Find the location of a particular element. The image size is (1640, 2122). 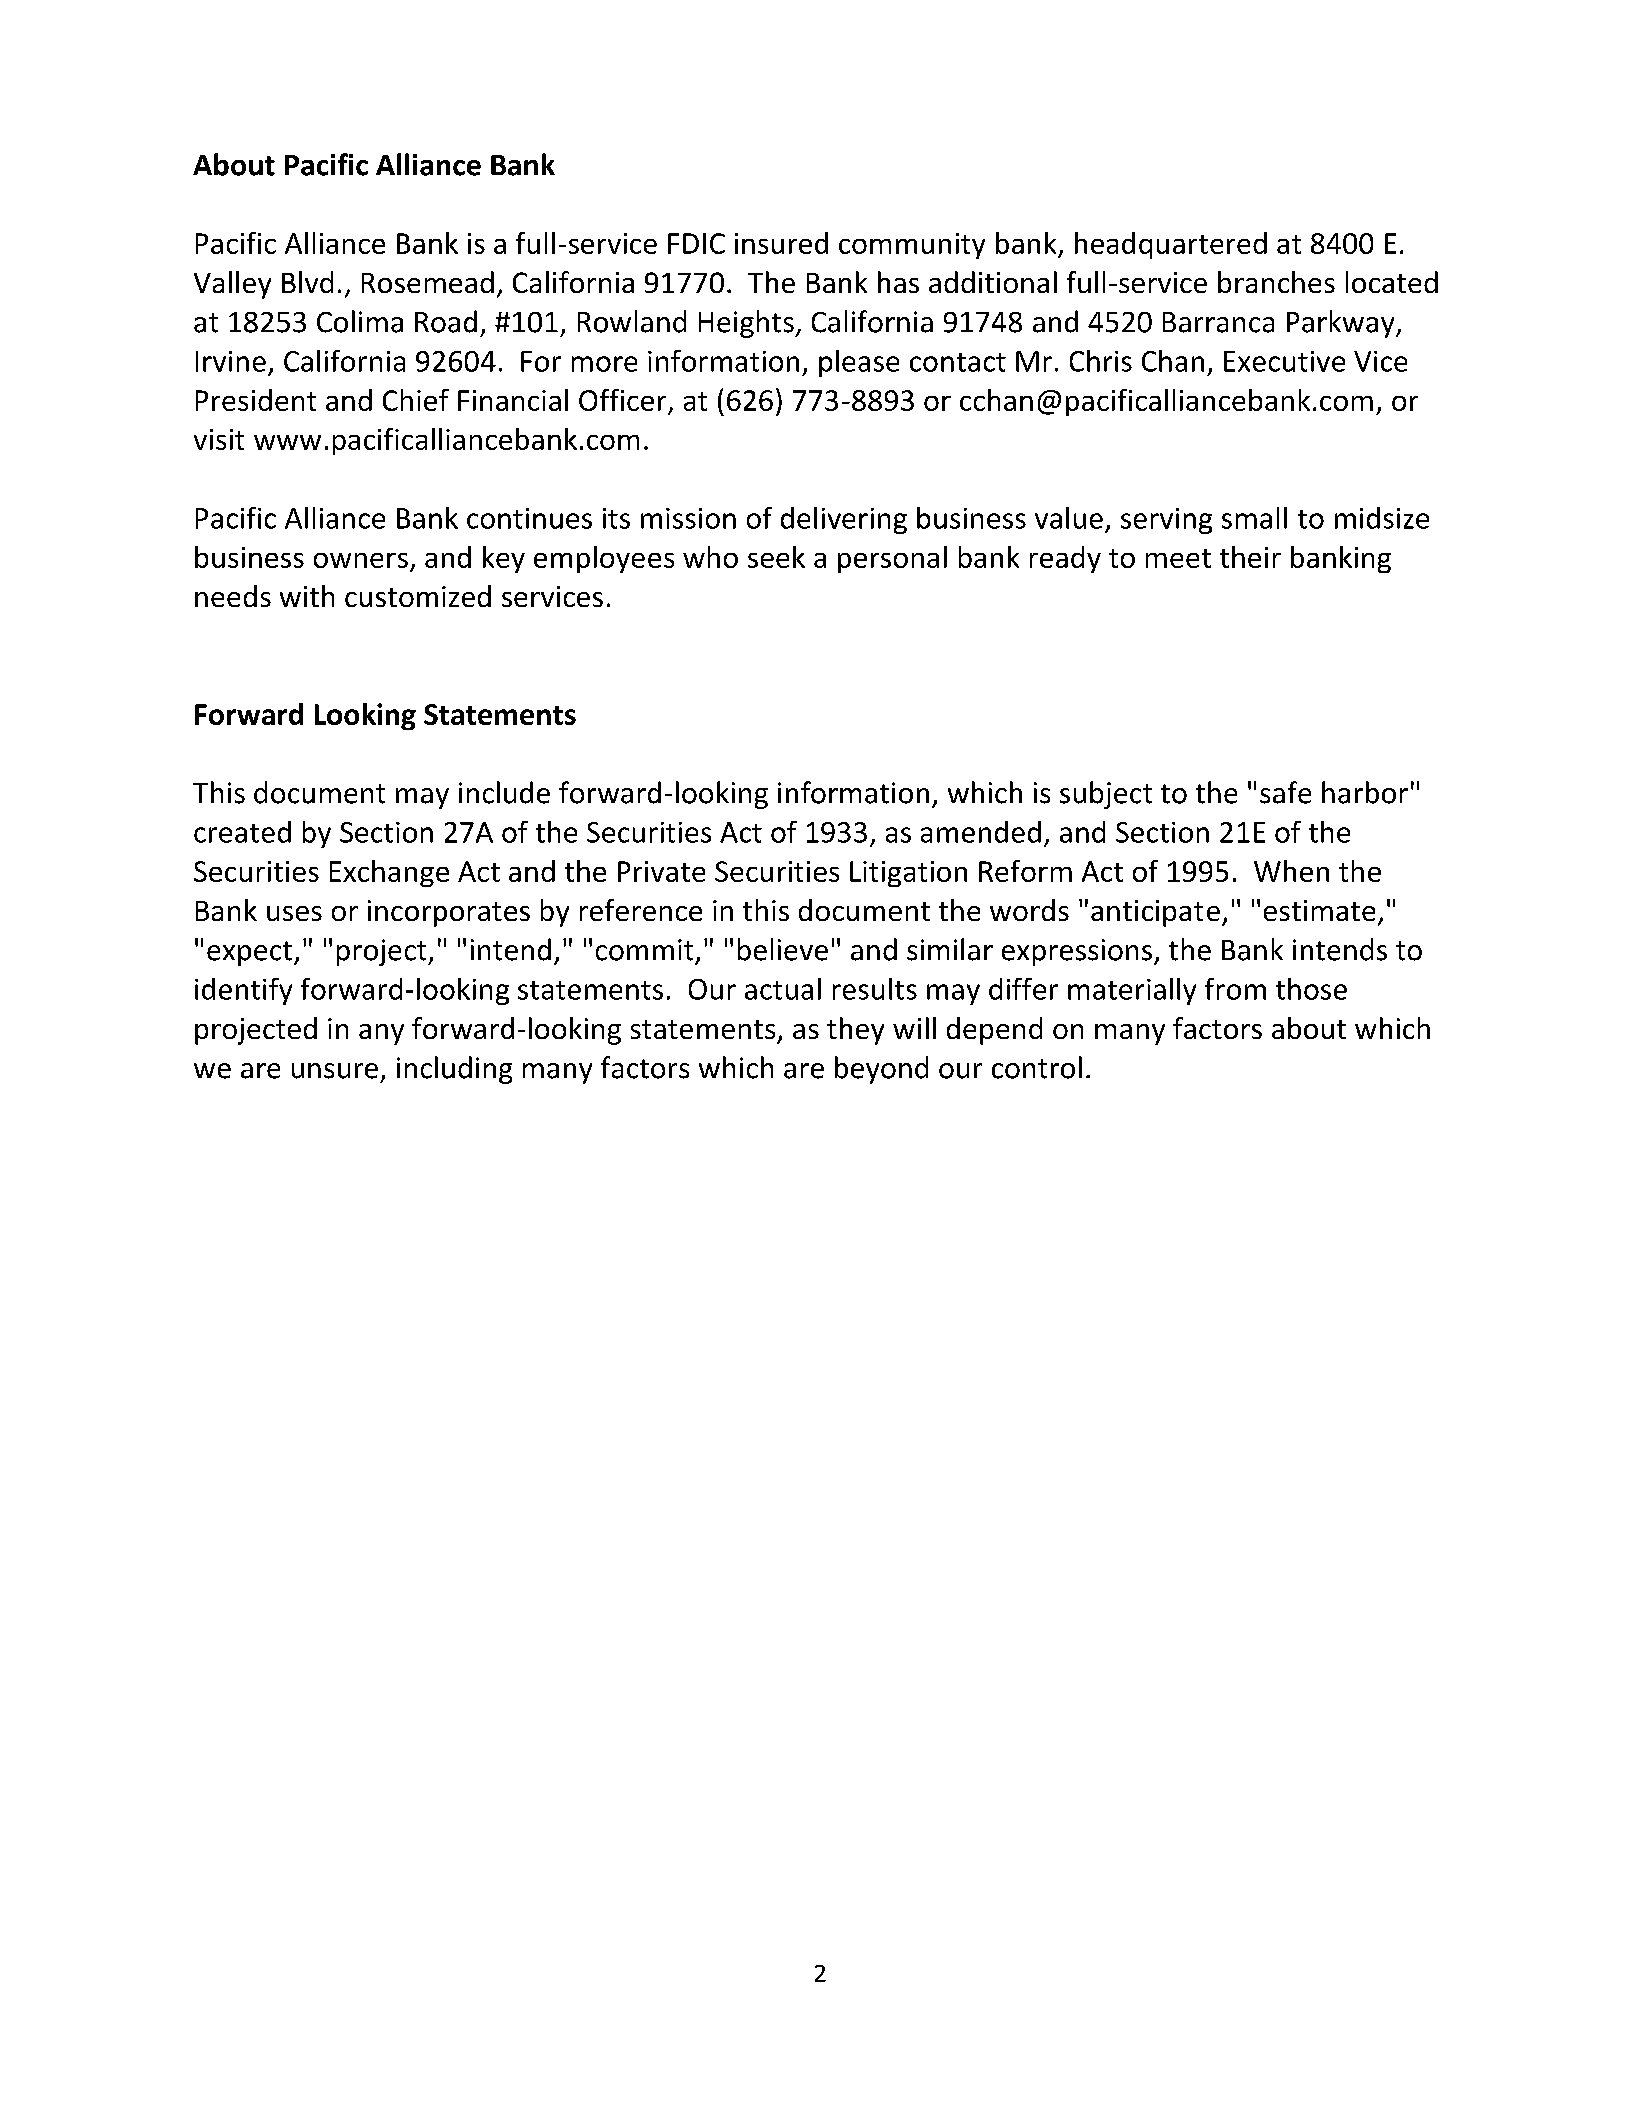

Blvd is located at coordinates (307, 282).
